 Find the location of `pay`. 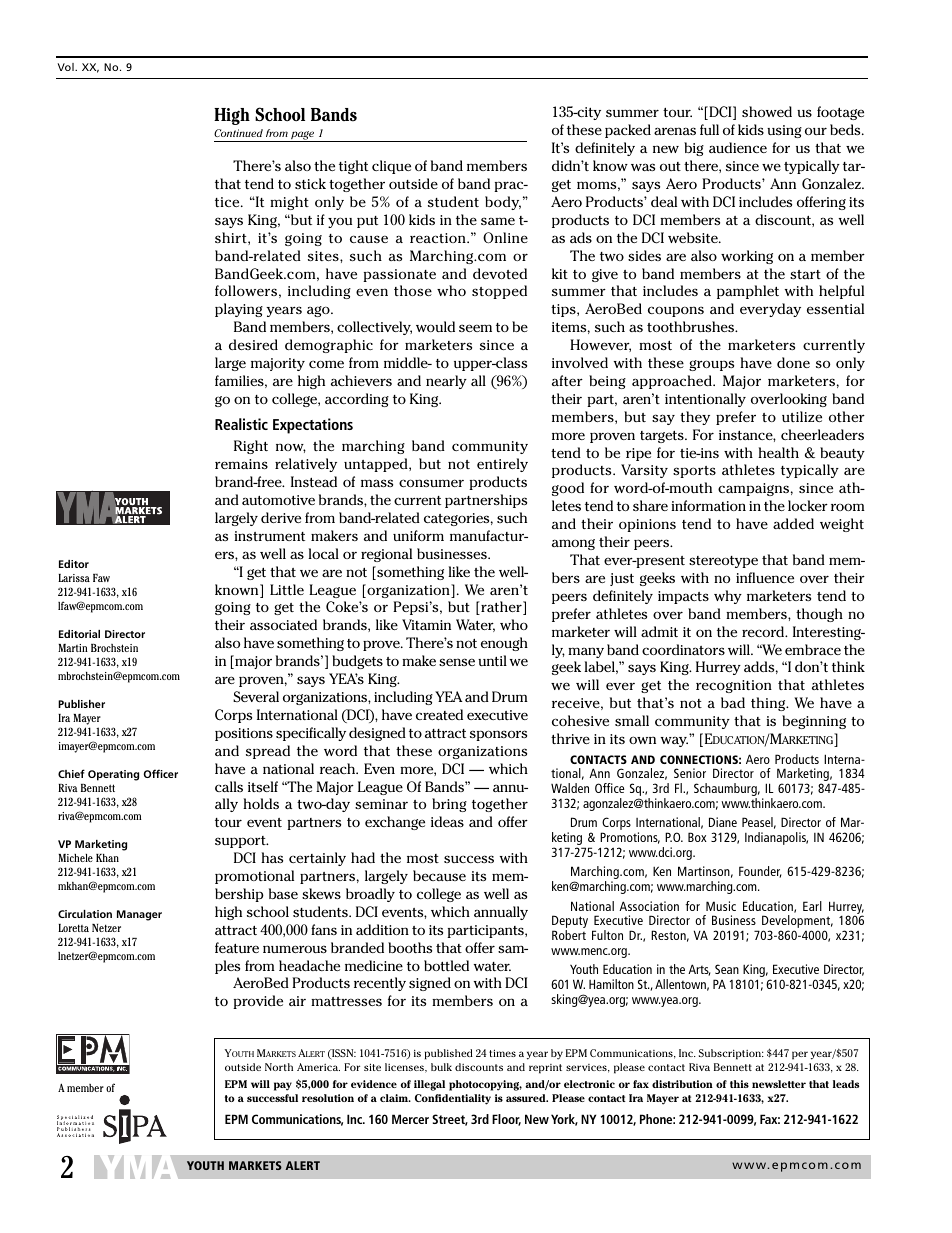

pay is located at coordinates (283, 1086).
